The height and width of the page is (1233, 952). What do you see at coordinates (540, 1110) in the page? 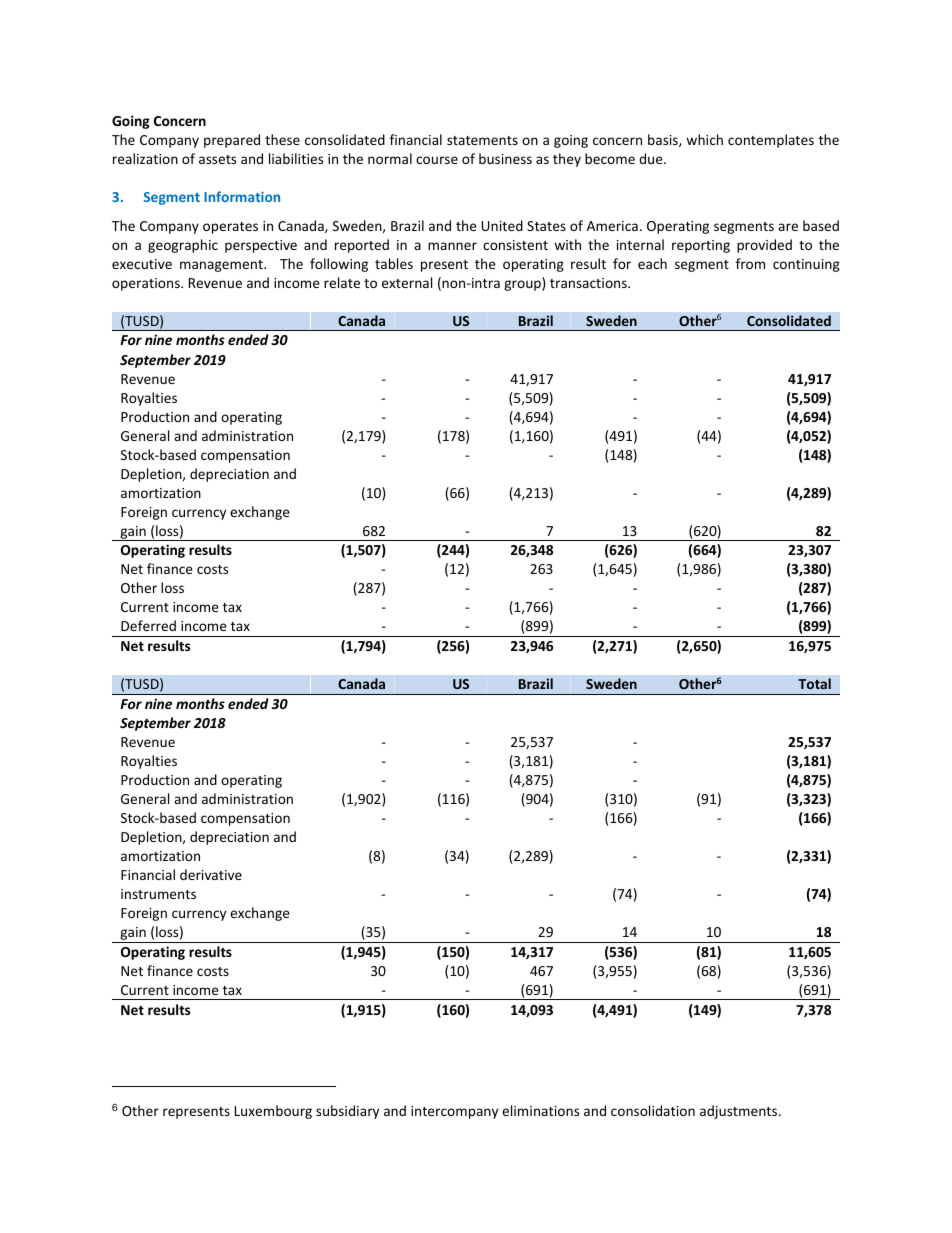
I see `eliminations` at bounding box center [540, 1110].
